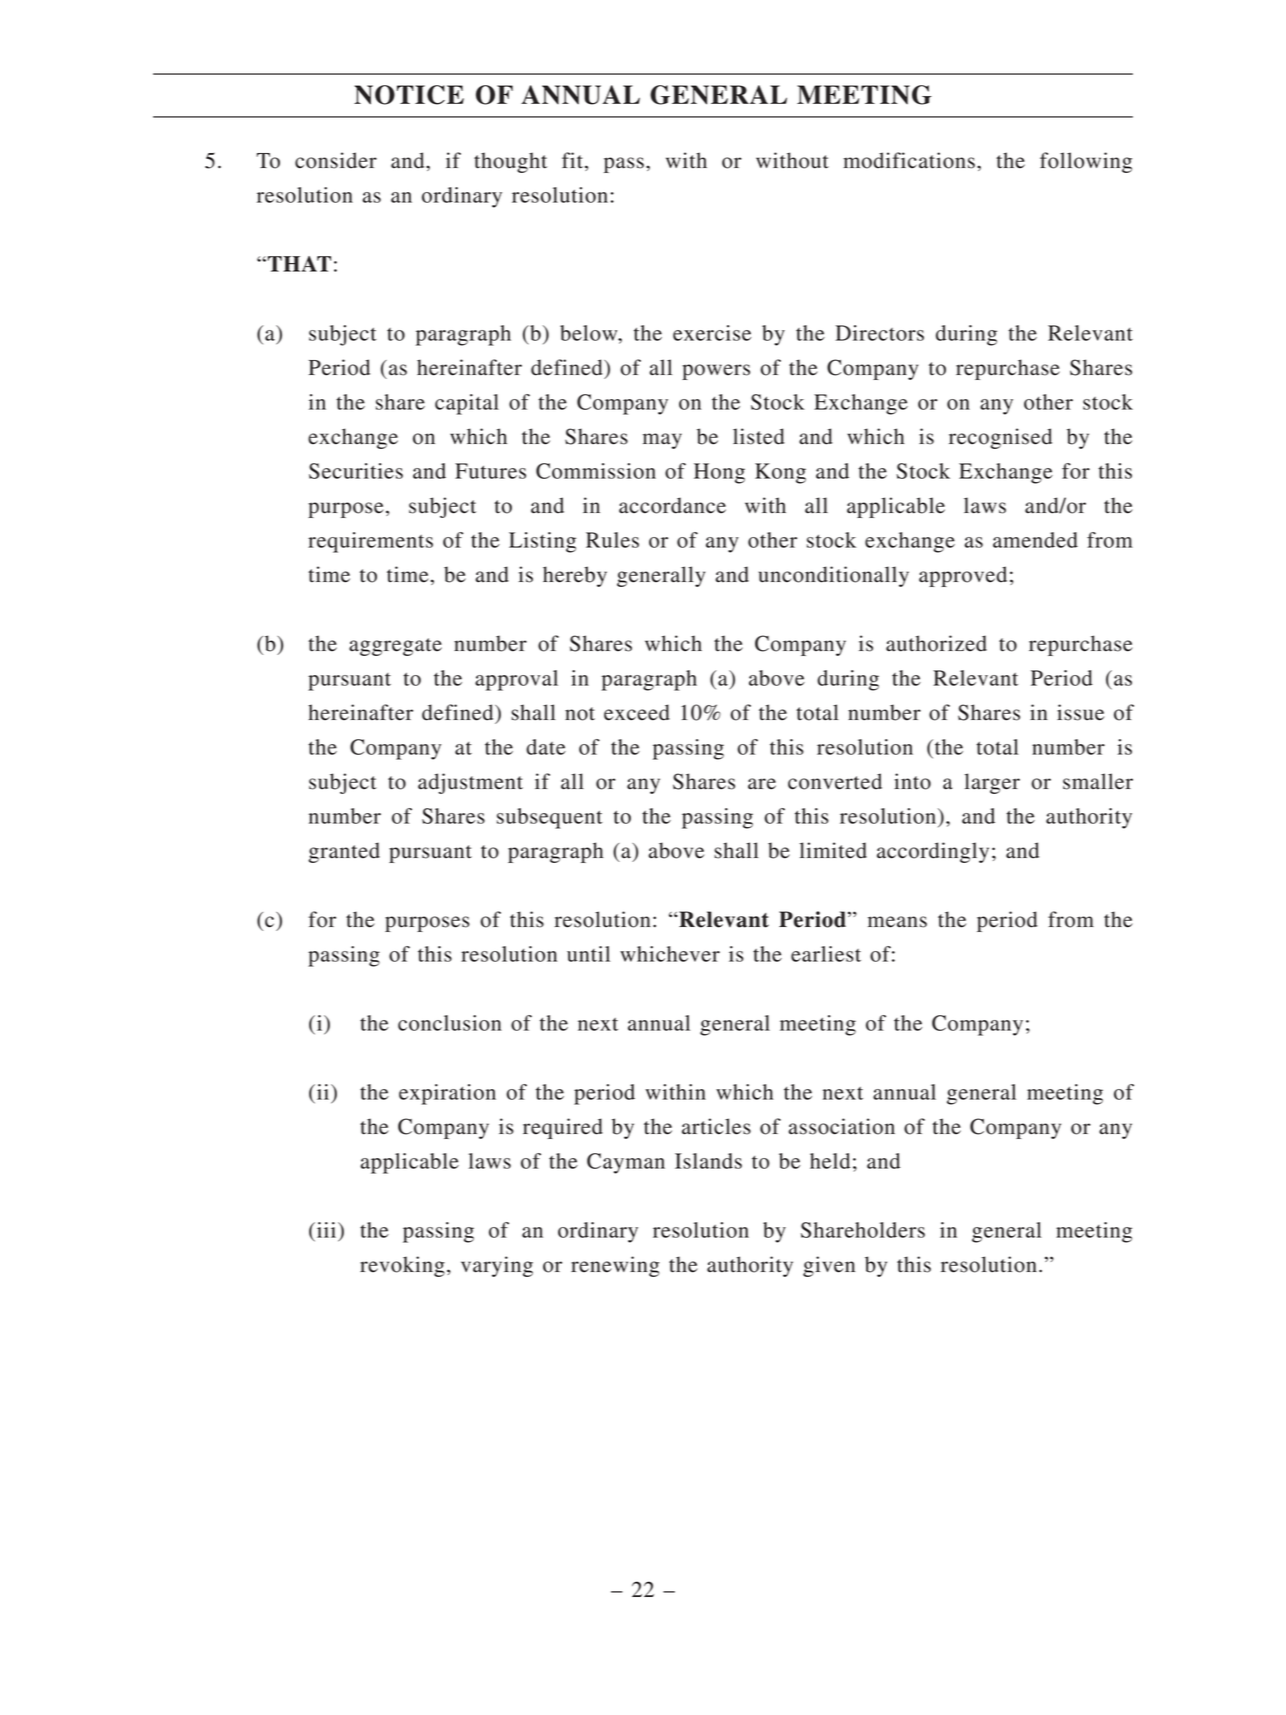 The image size is (1286, 1715). I want to click on fit, so click(574, 161).
